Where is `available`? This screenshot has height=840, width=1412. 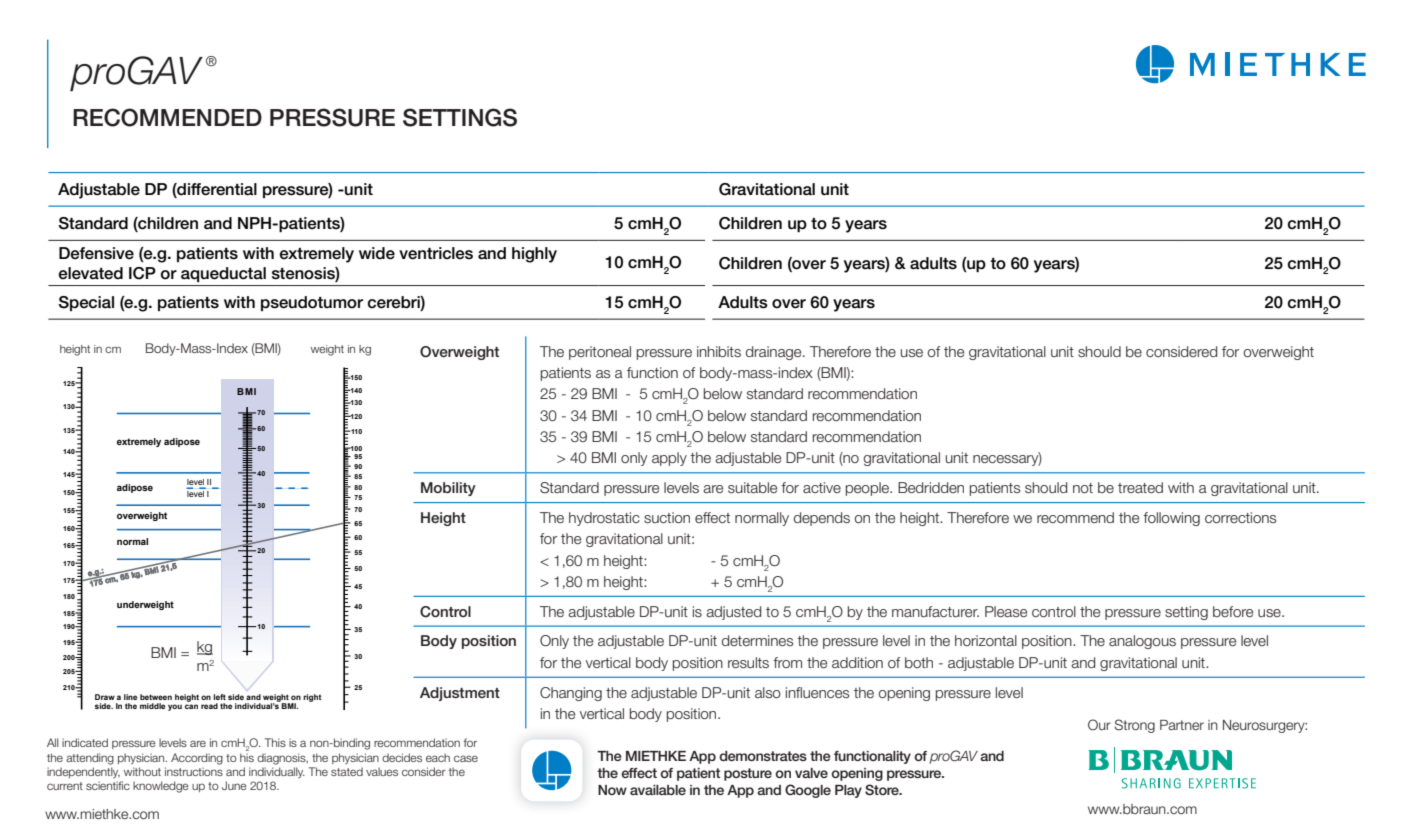
available is located at coordinates (658, 790).
